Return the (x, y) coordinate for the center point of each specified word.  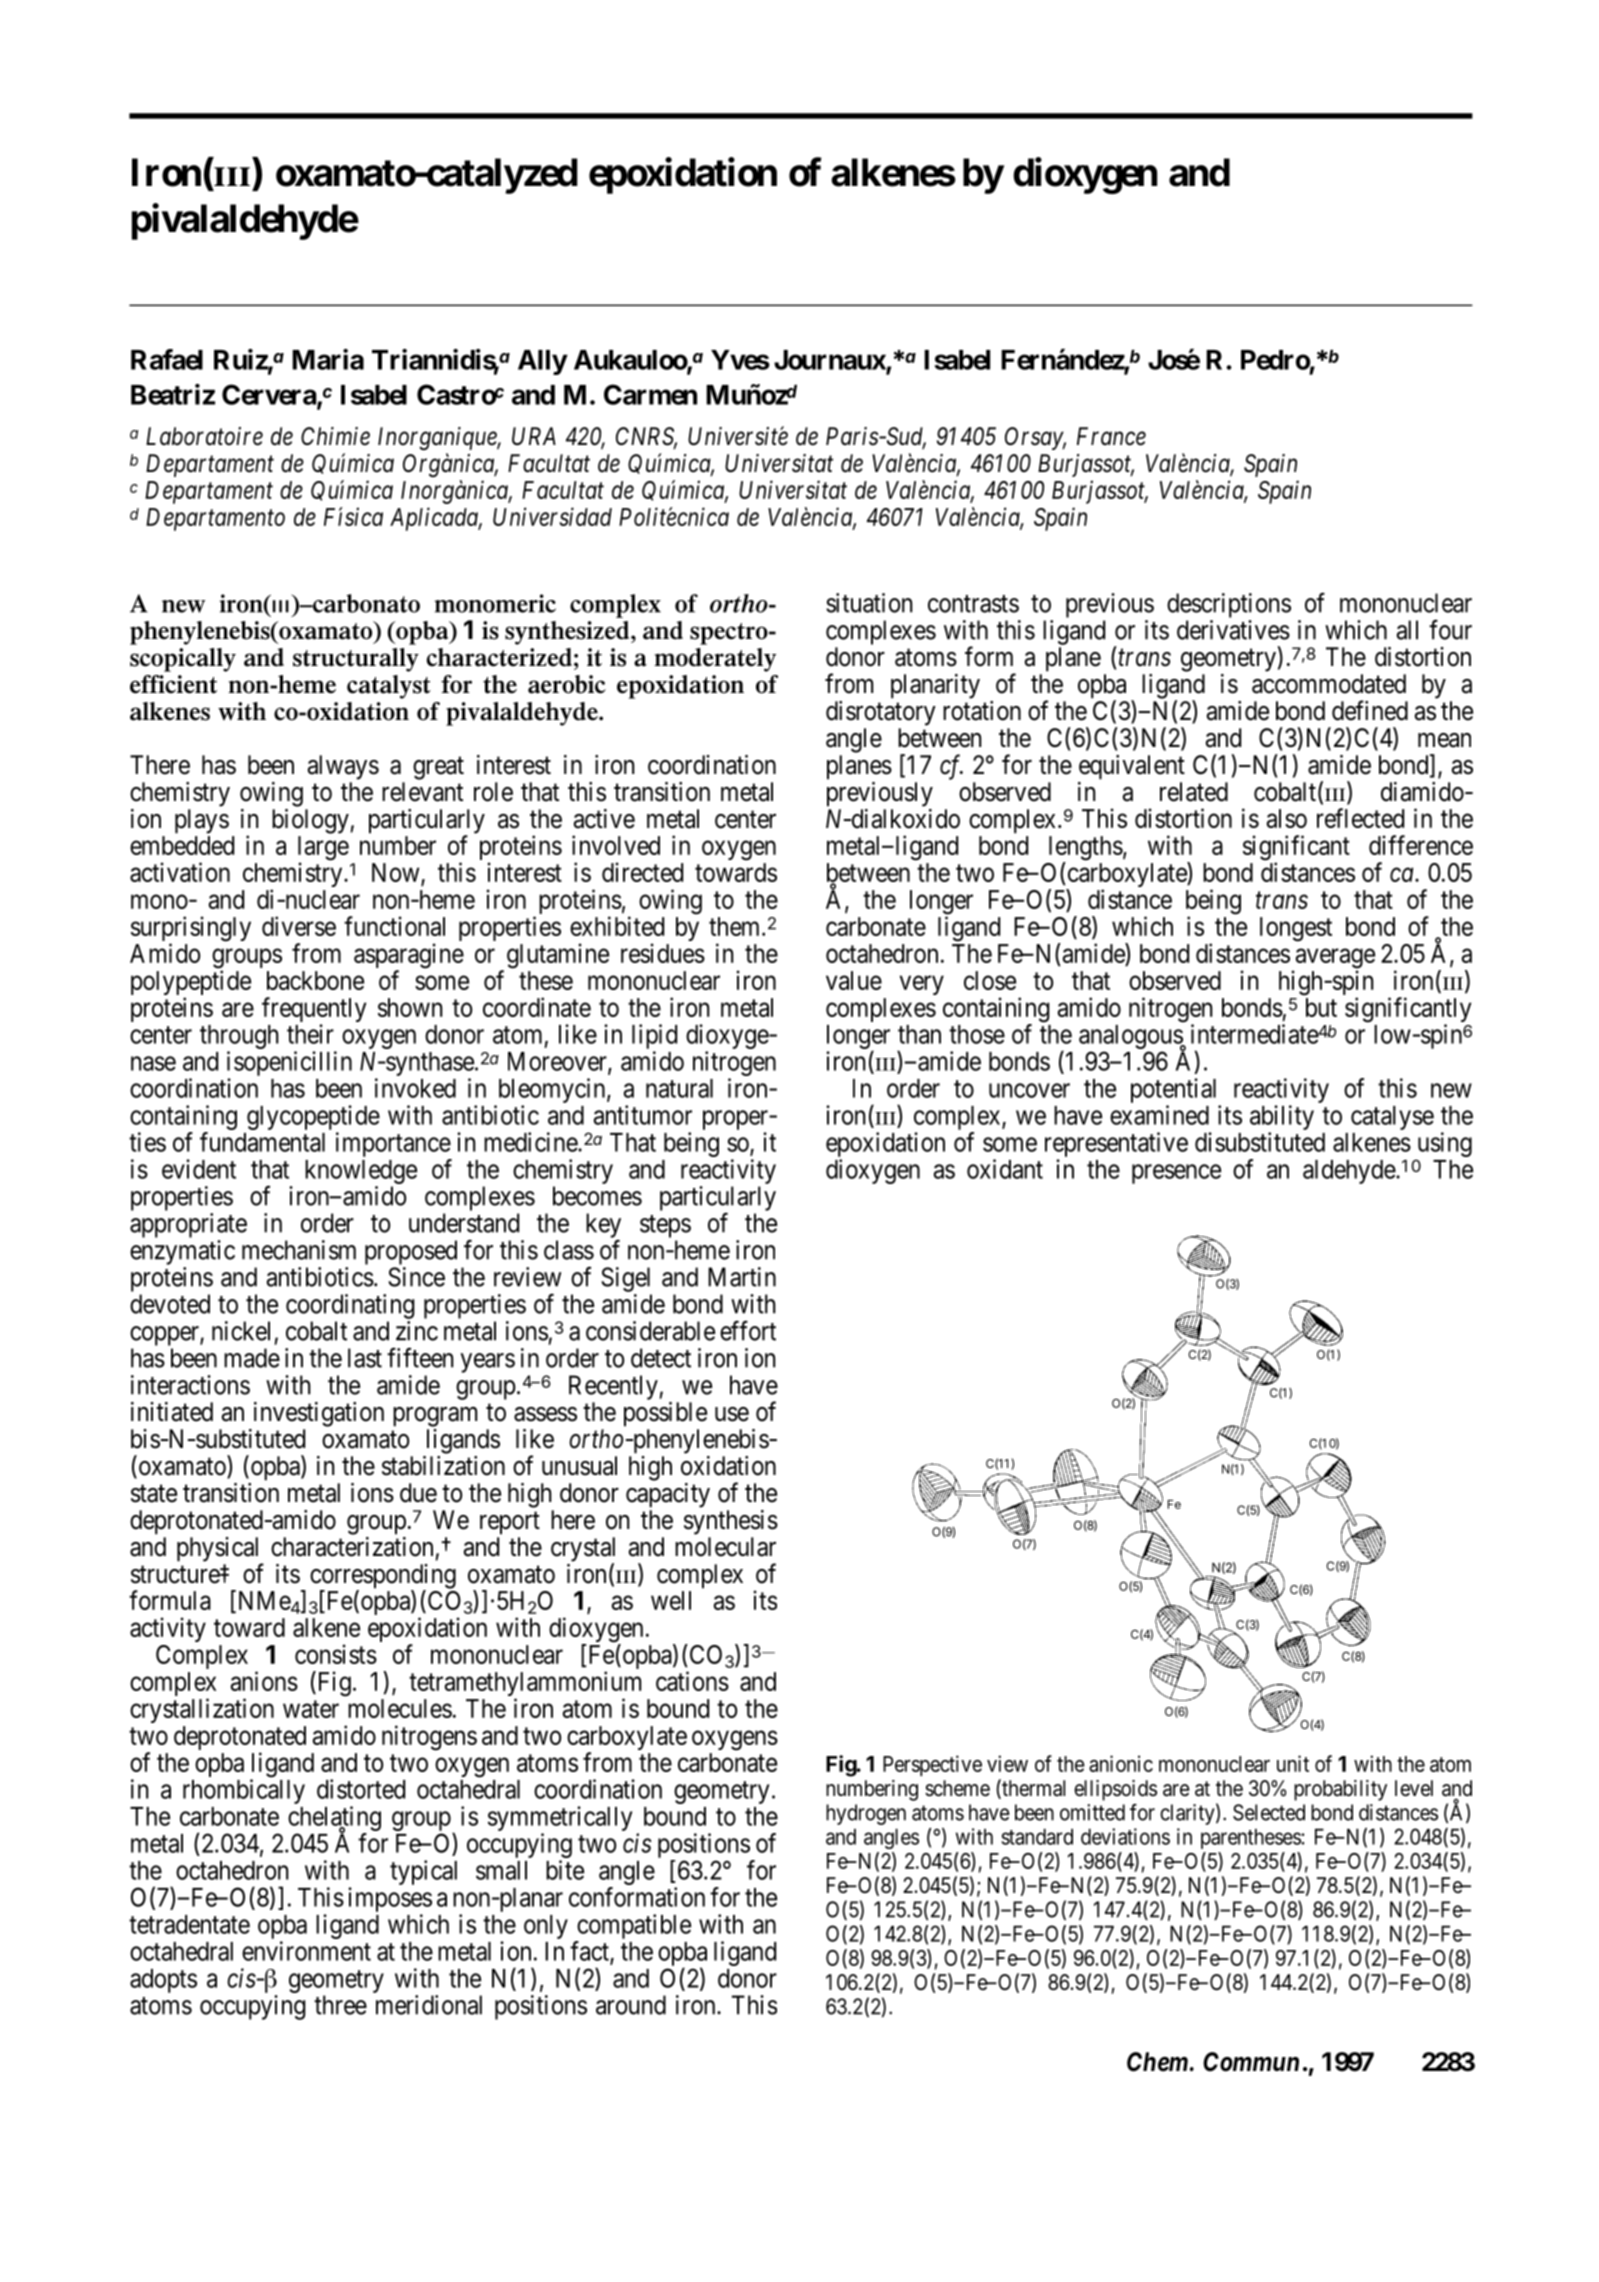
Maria (328, 359)
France (1111, 436)
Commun (1251, 2062)
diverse (299, 926)
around (631, 2005)
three (340, 2005)
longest (1296, 929)
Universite (738, 436)
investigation (319, 1414)
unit (1293, 1763)
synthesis (731, 1522)
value (854, 980)
